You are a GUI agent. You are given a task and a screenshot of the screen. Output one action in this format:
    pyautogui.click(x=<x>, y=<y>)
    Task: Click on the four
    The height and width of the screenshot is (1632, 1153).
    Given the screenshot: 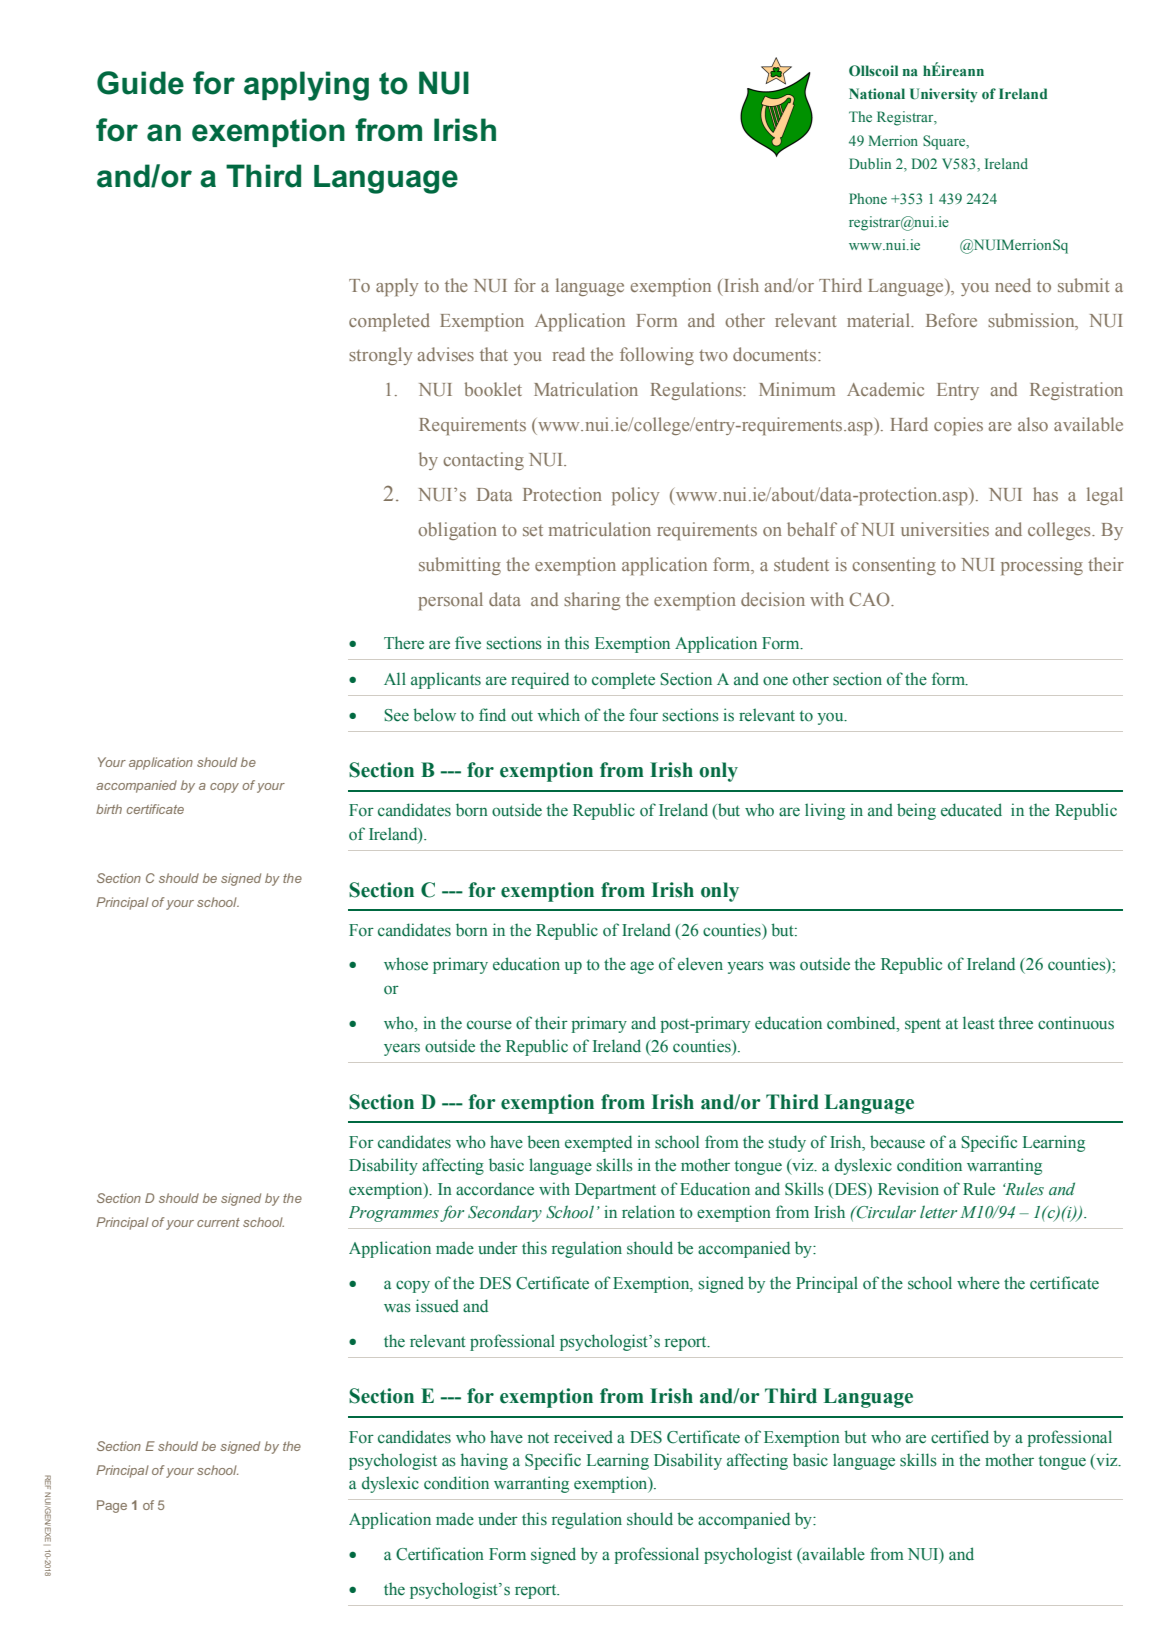 What is the action you would take?
    pyautogui.click(x=643, y=714)
